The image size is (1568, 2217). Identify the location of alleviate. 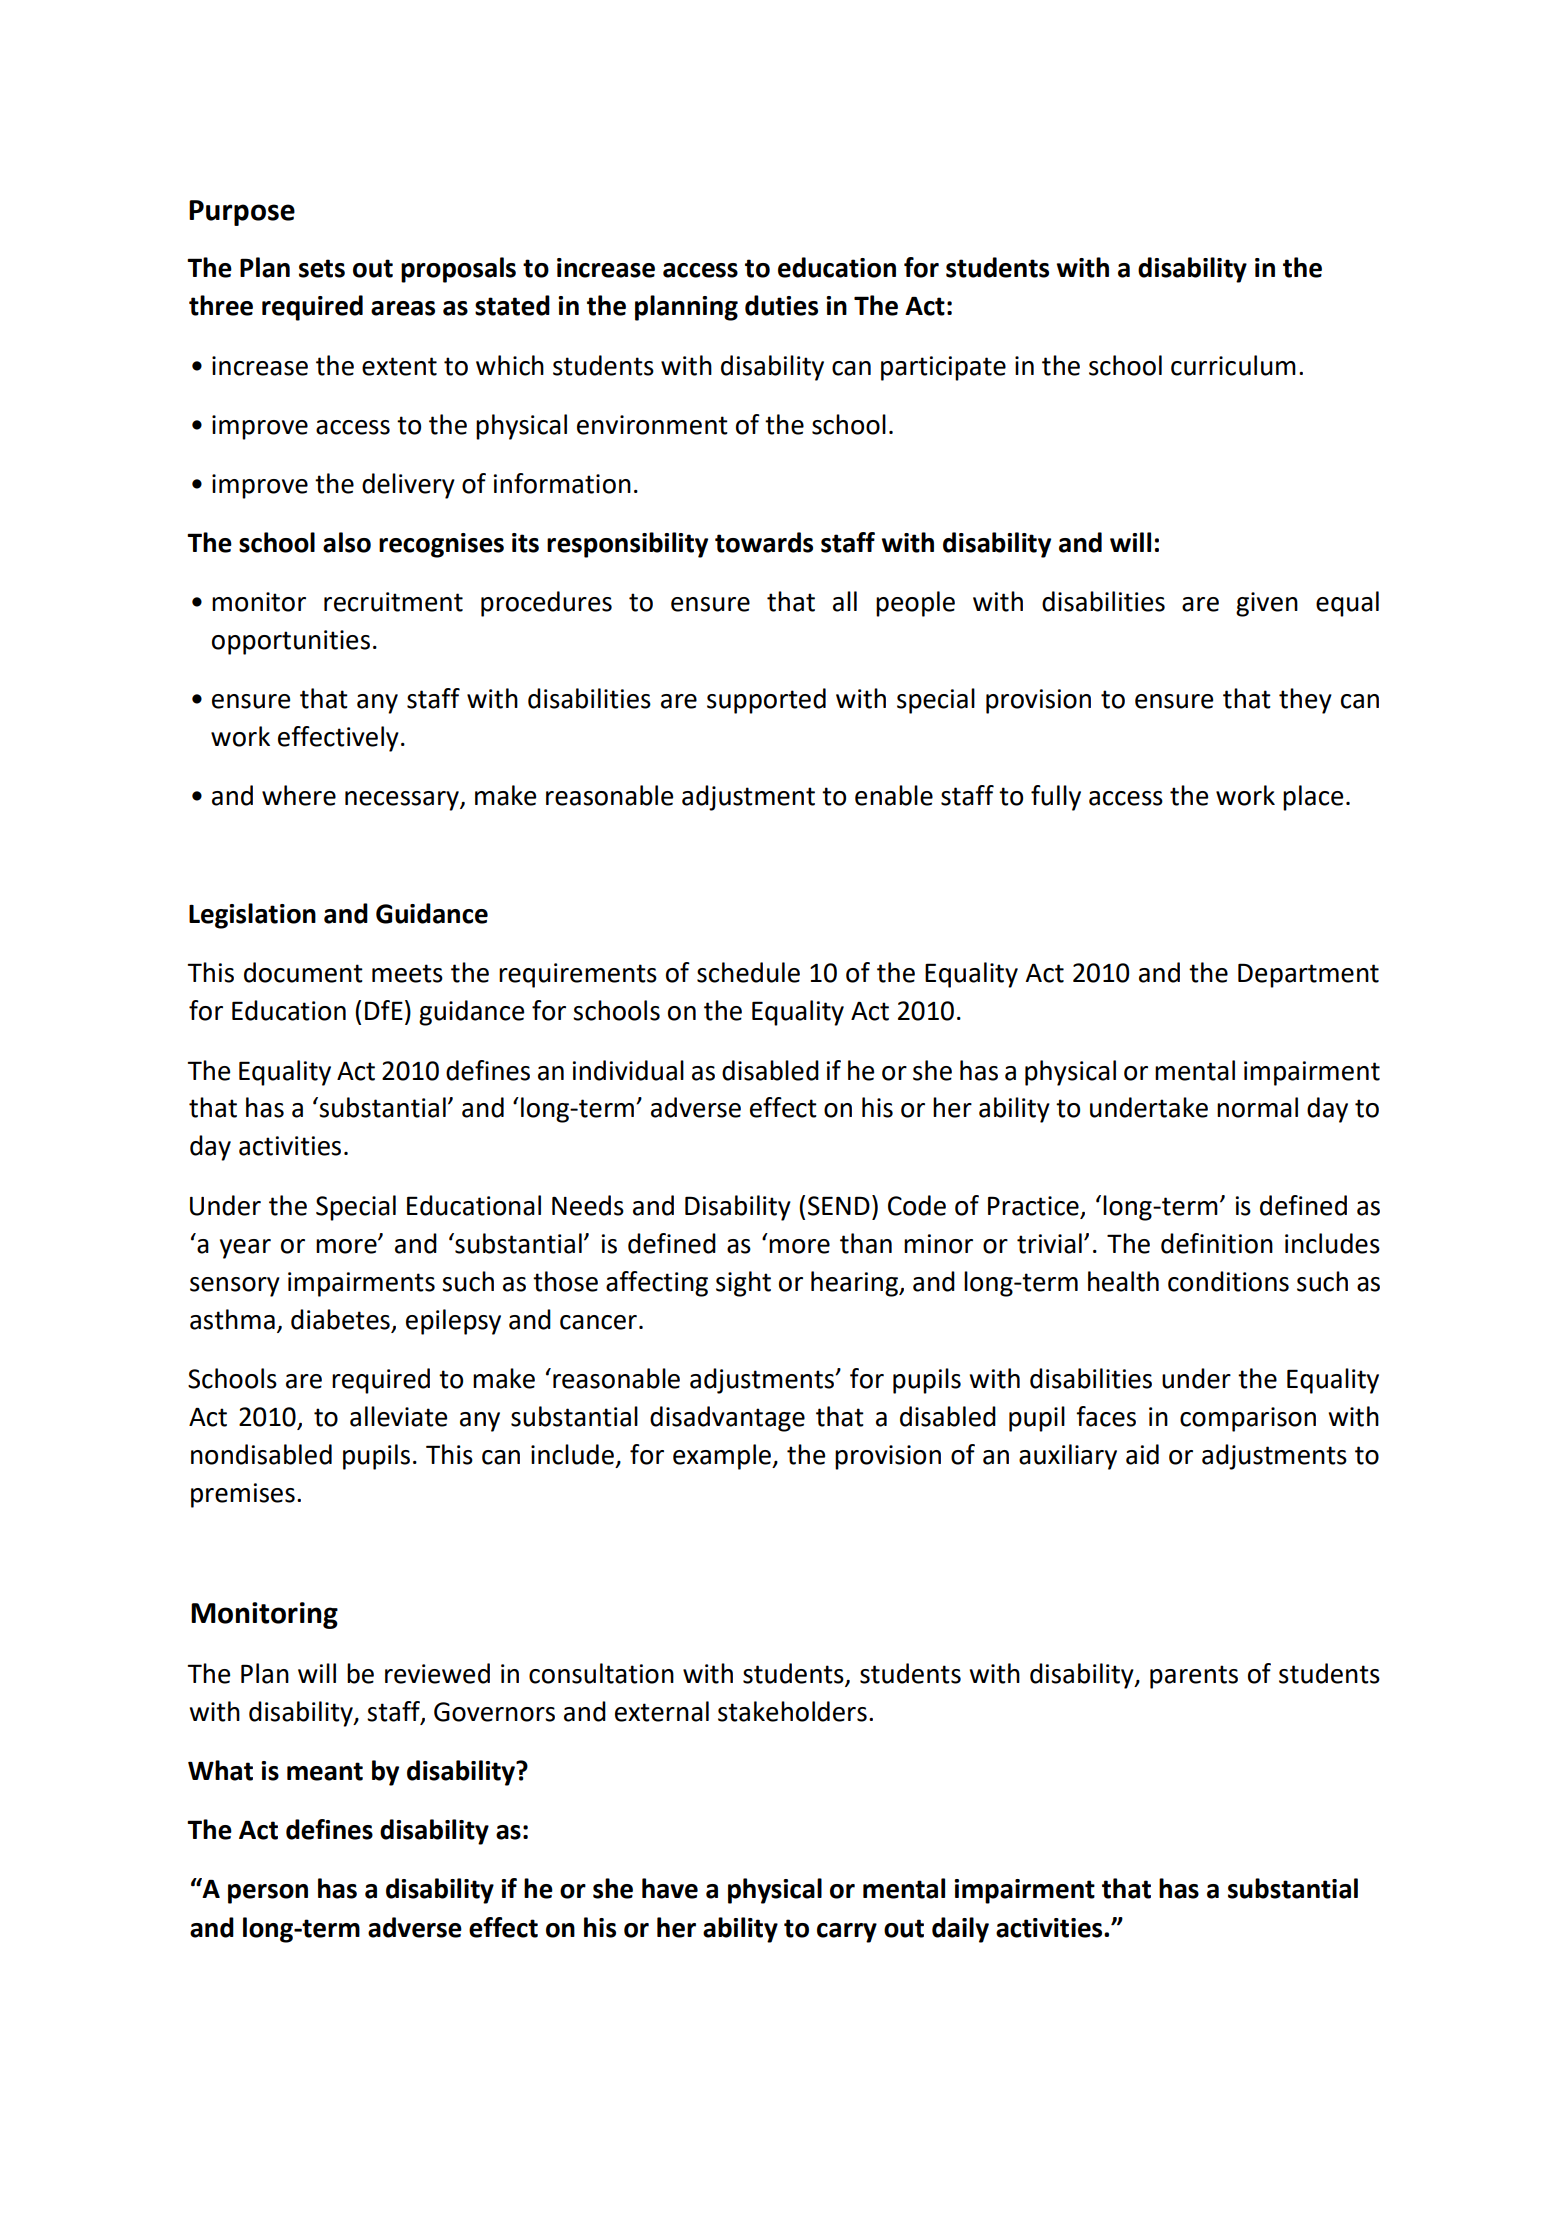
(398, 1416).
